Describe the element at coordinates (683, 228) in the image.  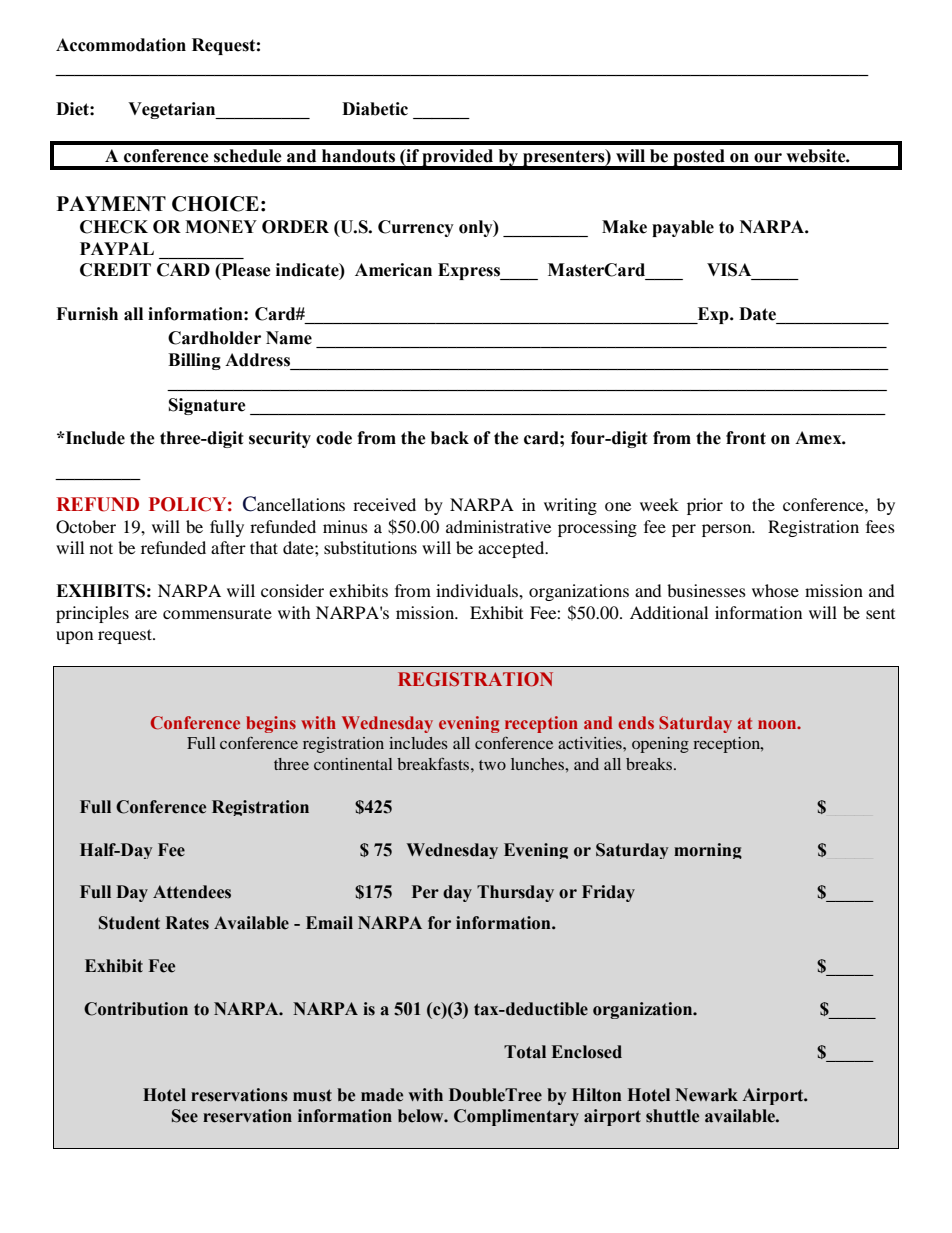
I see `payable` at that location.
